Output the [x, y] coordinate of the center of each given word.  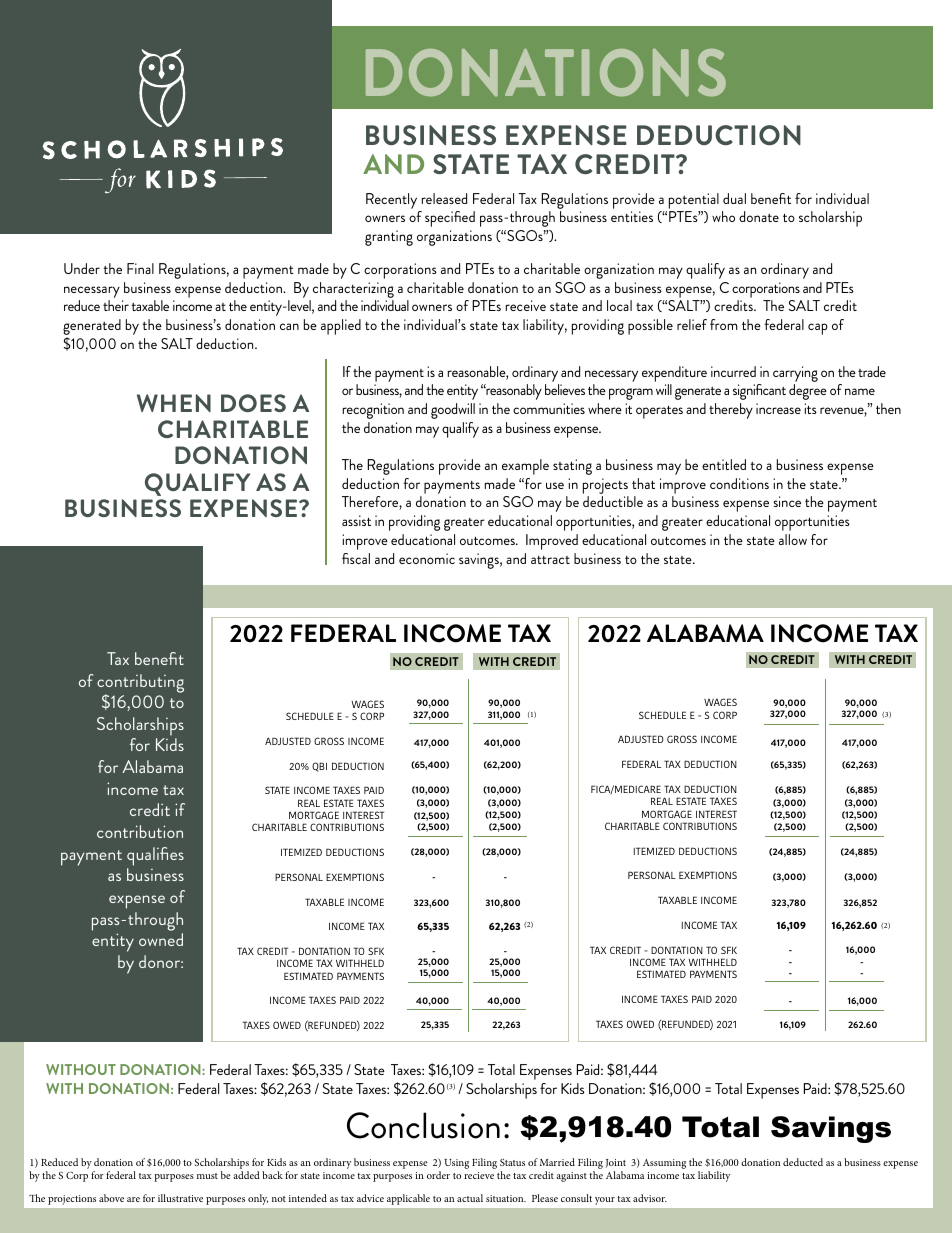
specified [450, 219]
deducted [803, 1162]
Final [140, 268]
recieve [479, 1175]
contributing [140, 684]
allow [793, 539]
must [207, 1176]
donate [759, 216]
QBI [319, 767]
